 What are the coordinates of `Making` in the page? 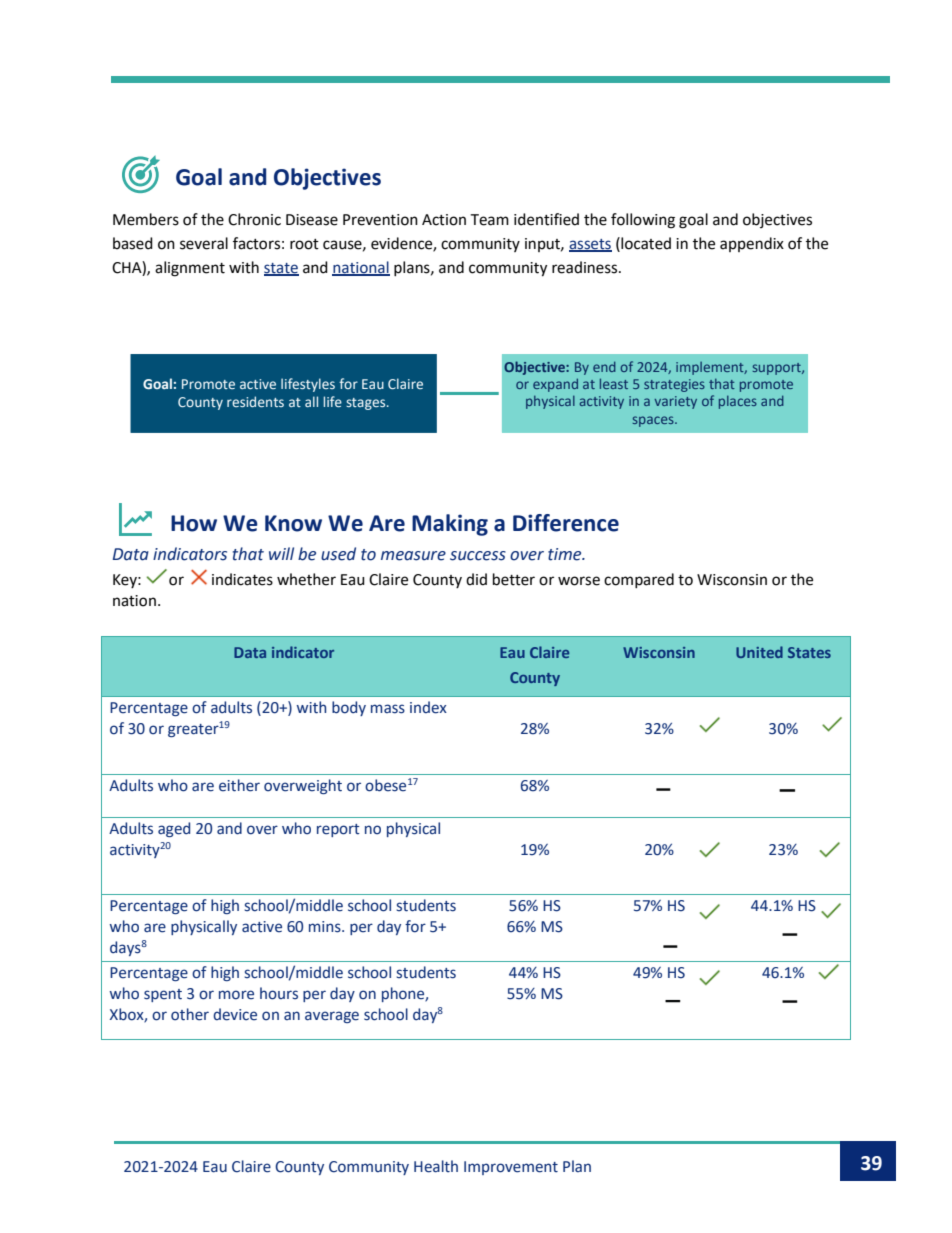 It's located at (450, 525).
